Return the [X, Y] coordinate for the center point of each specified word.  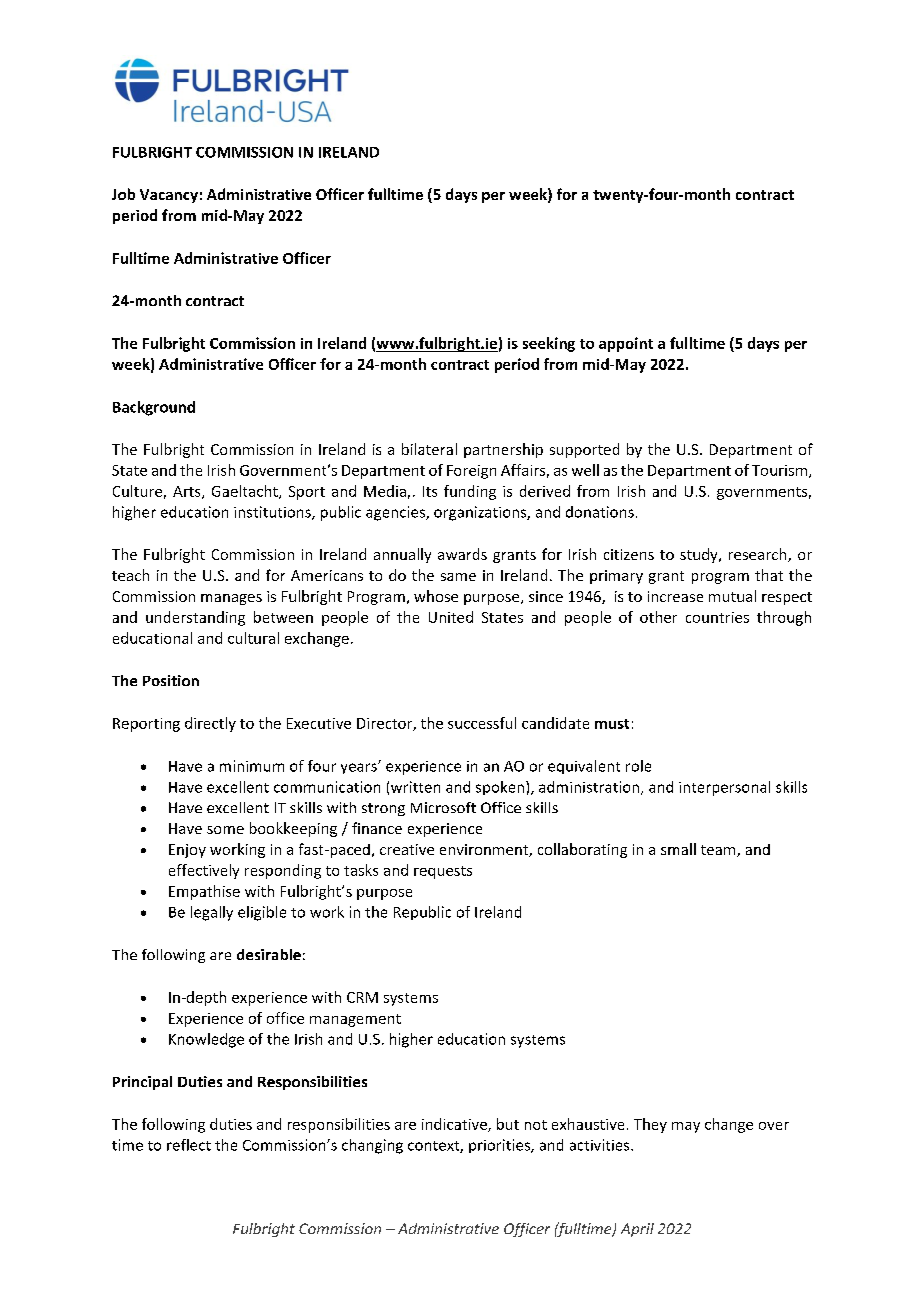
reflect [189, 1145]
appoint [626, 344]
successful [482, 723]
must [612, 724]
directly [210, 724]
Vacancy [169, 196]
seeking [549, 344]
